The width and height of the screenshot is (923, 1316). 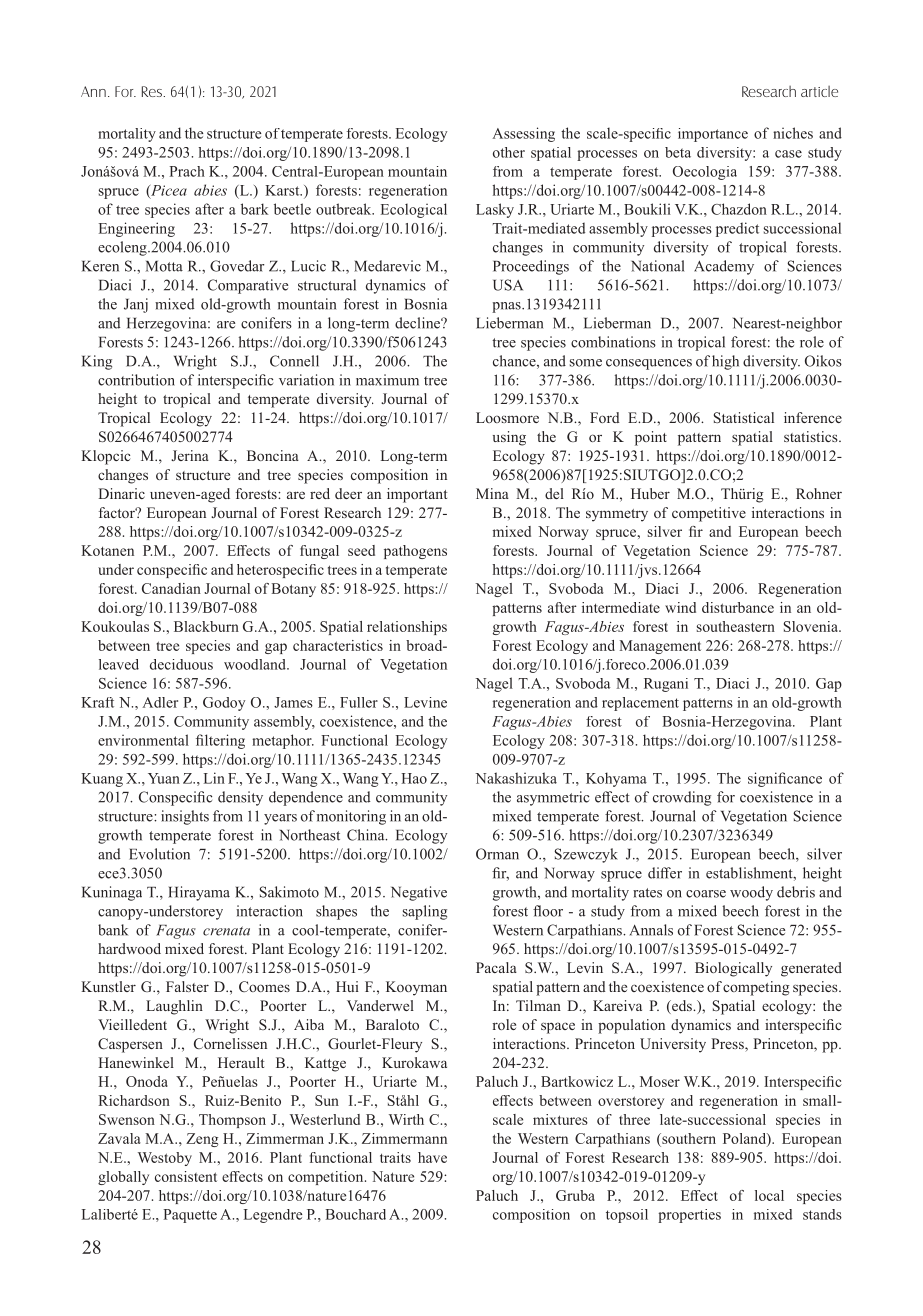 I want to click on Orman, so click(x=497, y=854).
